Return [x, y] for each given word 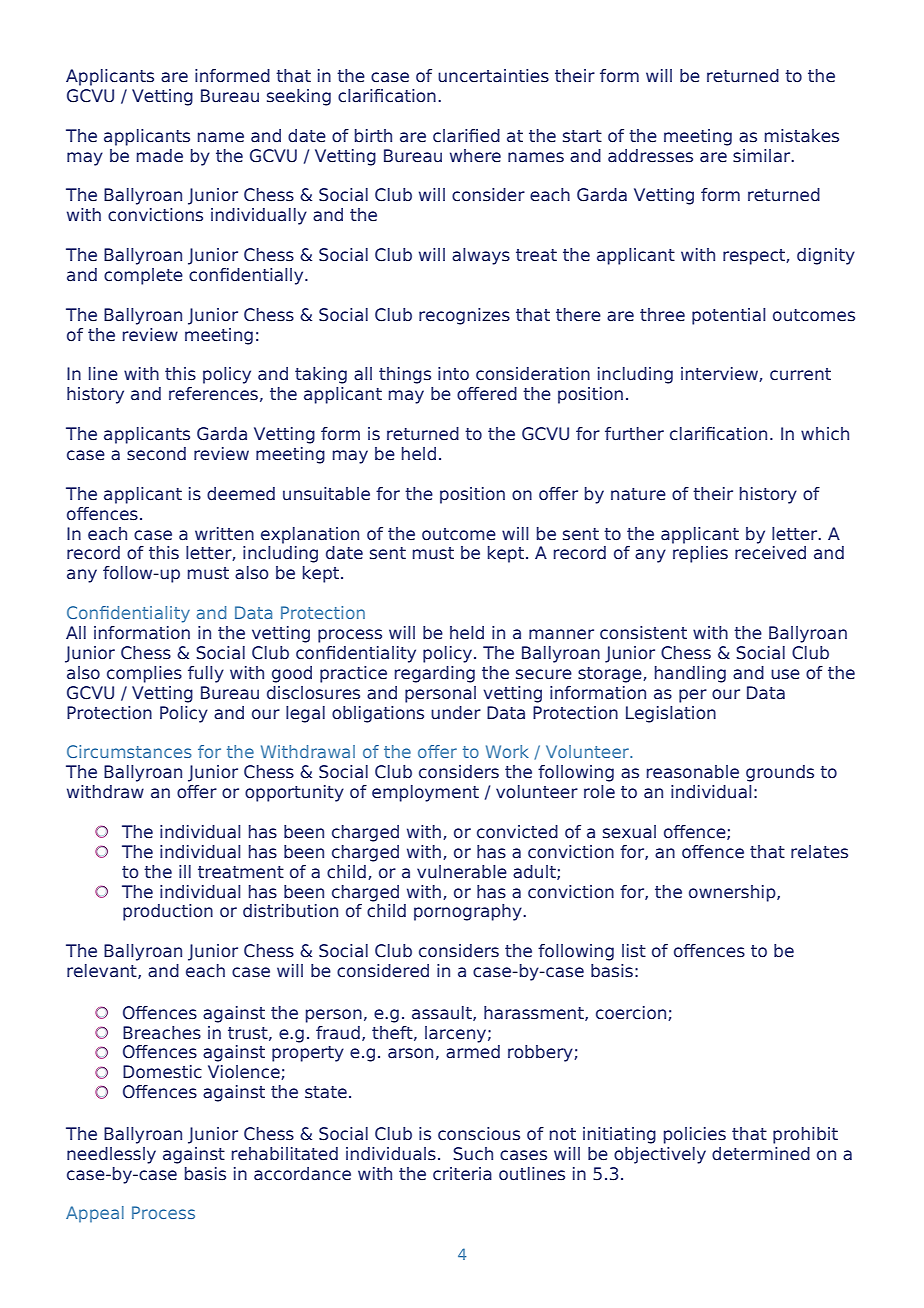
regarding [435, 674]
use [785, 674]
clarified [466, 136]
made [160, 156]
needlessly [111, 1155]
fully [206, 674]
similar [763, 156]
